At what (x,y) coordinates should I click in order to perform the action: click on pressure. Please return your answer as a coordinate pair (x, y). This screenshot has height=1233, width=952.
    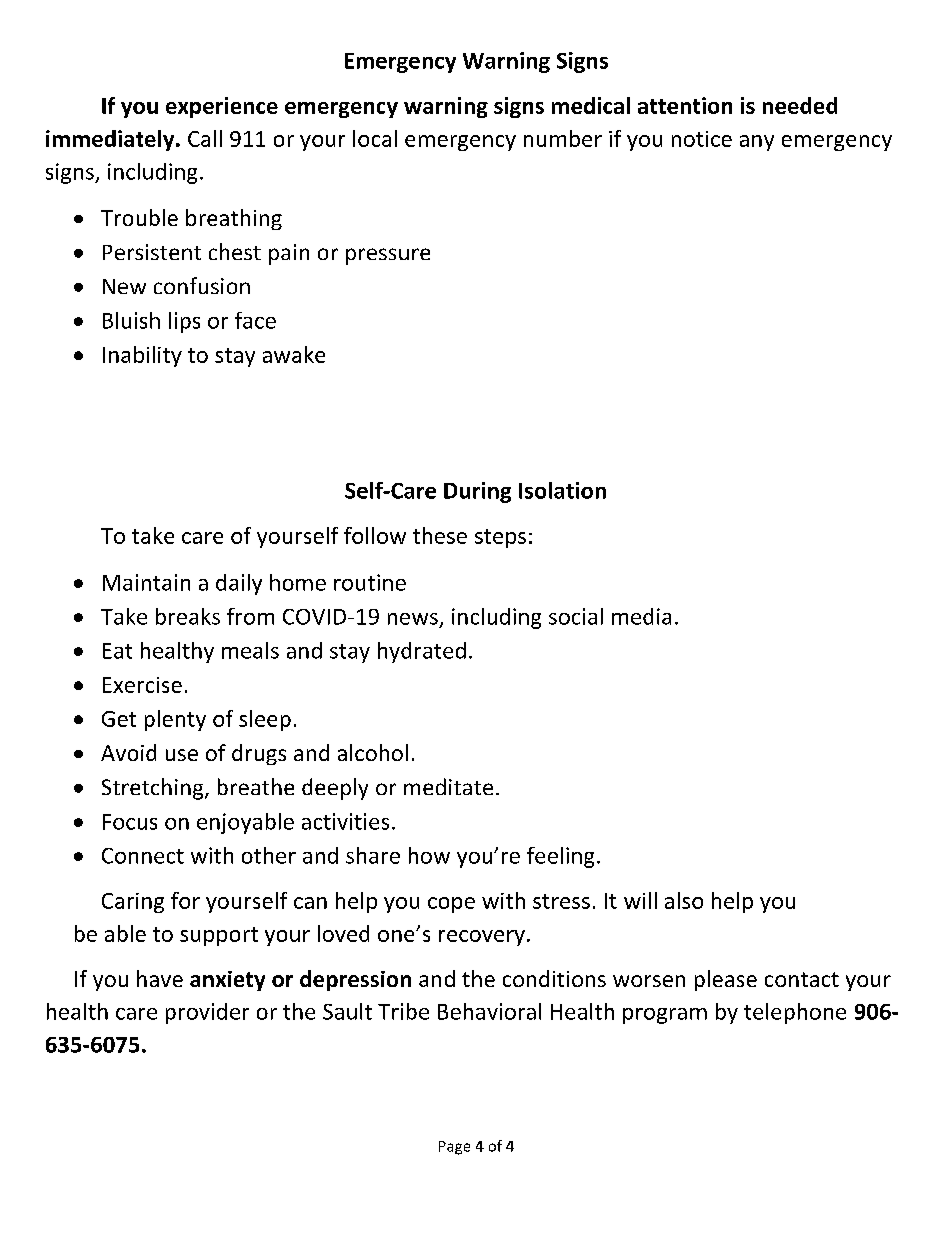
    Looking at the image, I should click on (388, 256).
